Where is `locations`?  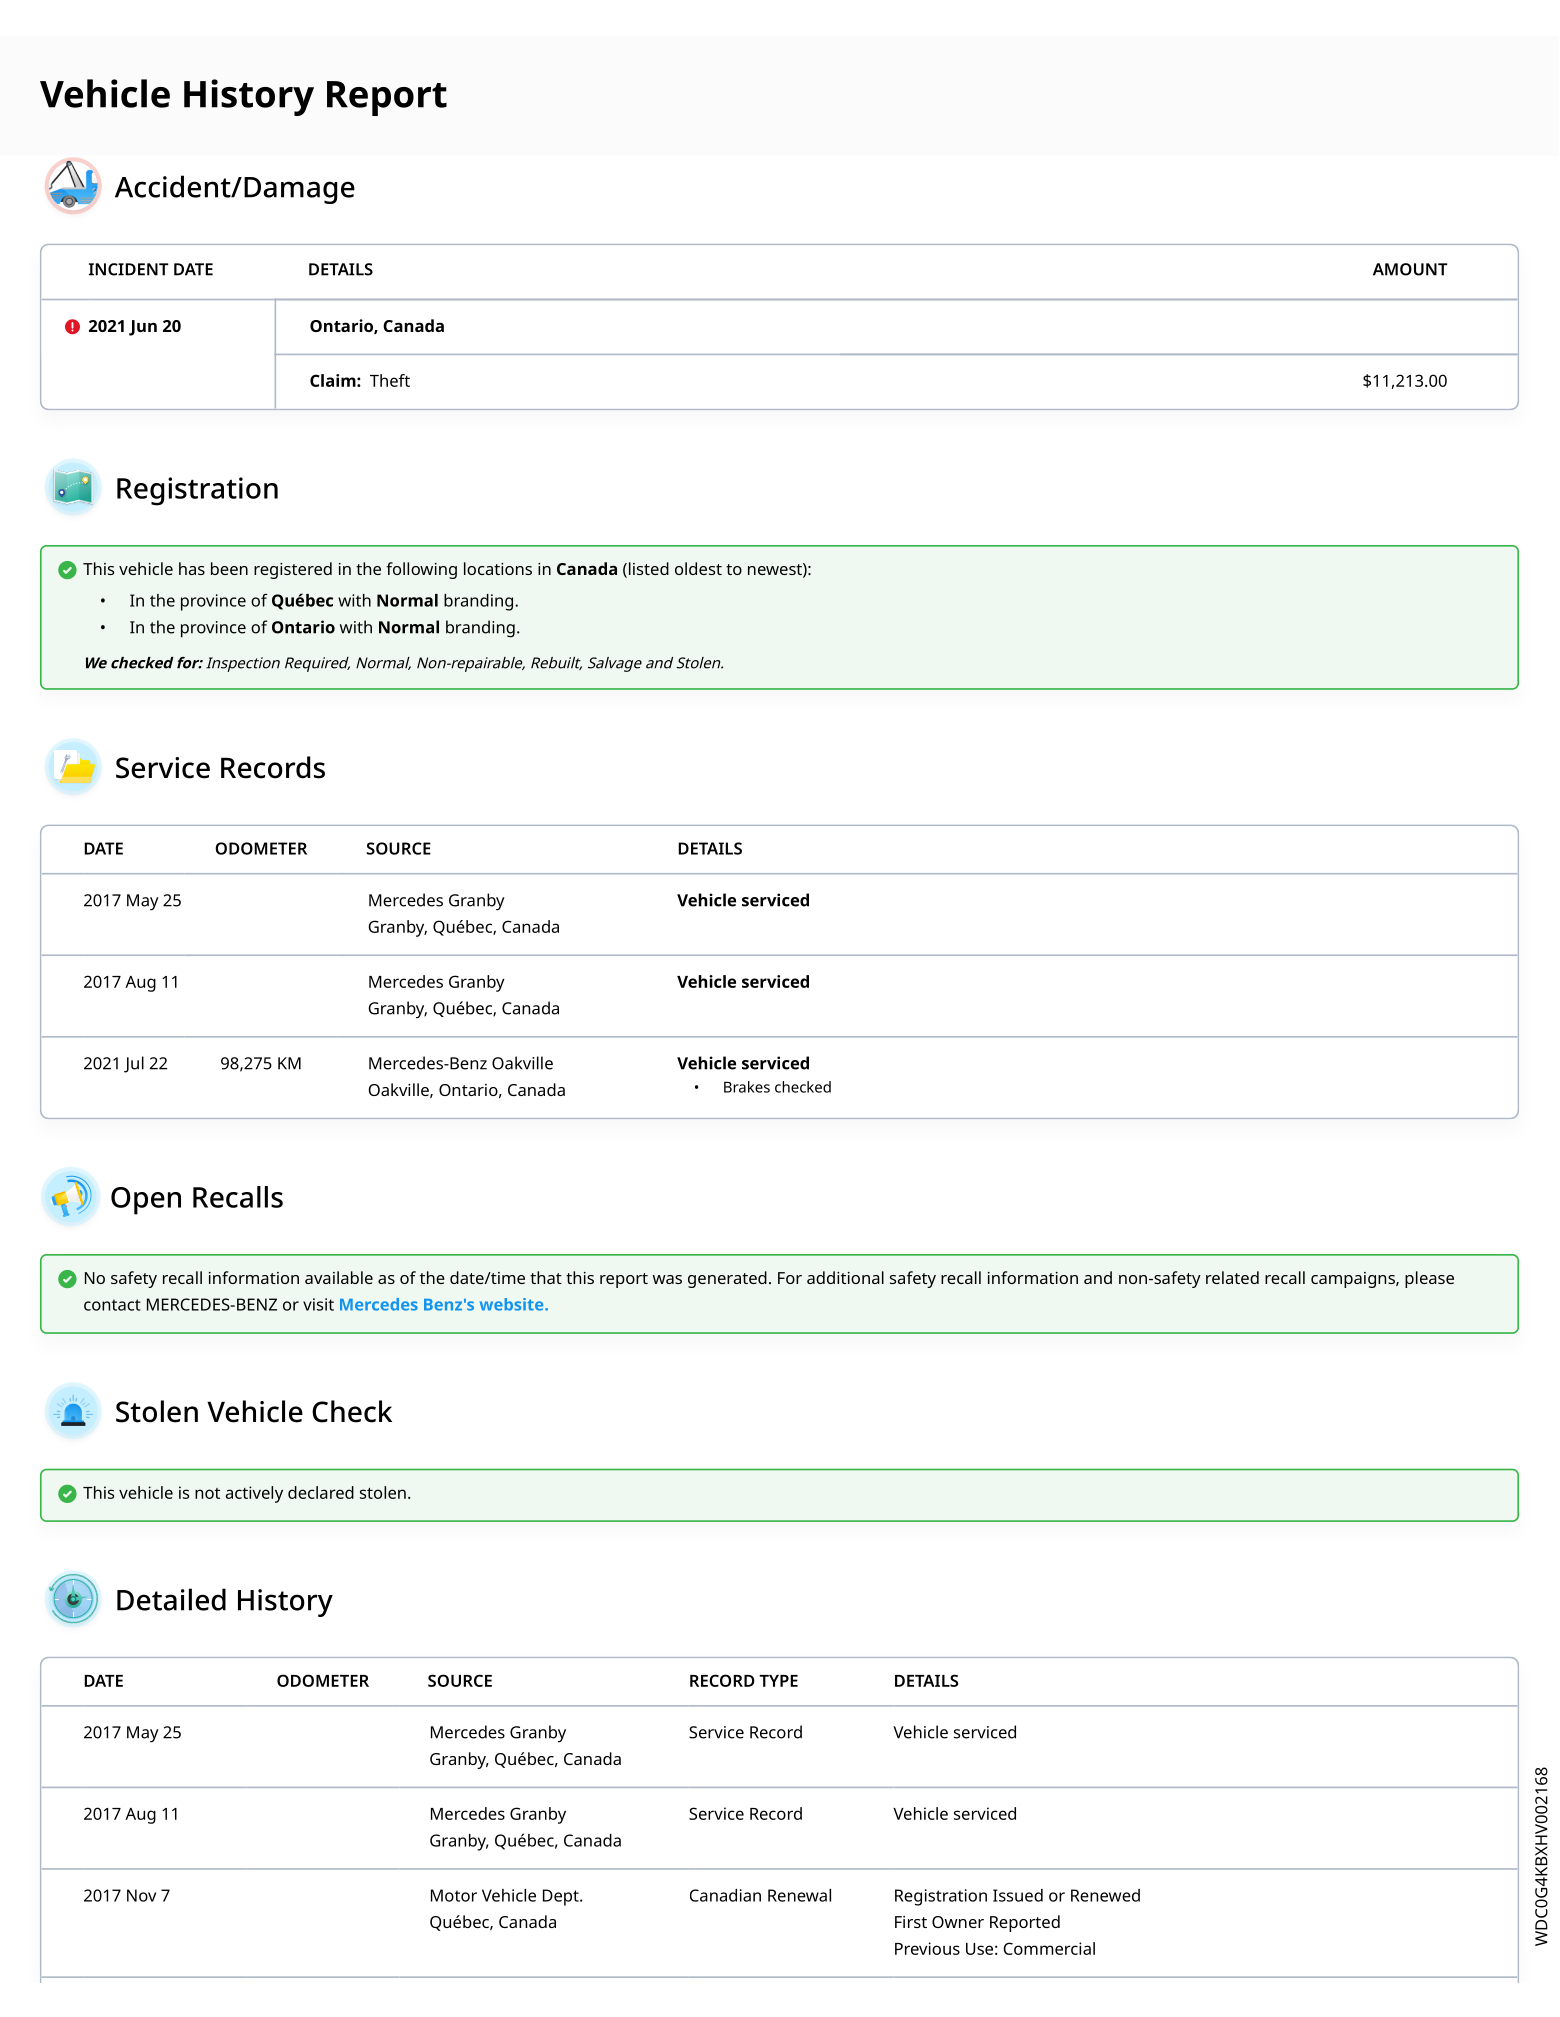 locations is located at coordinates (498, 568).
